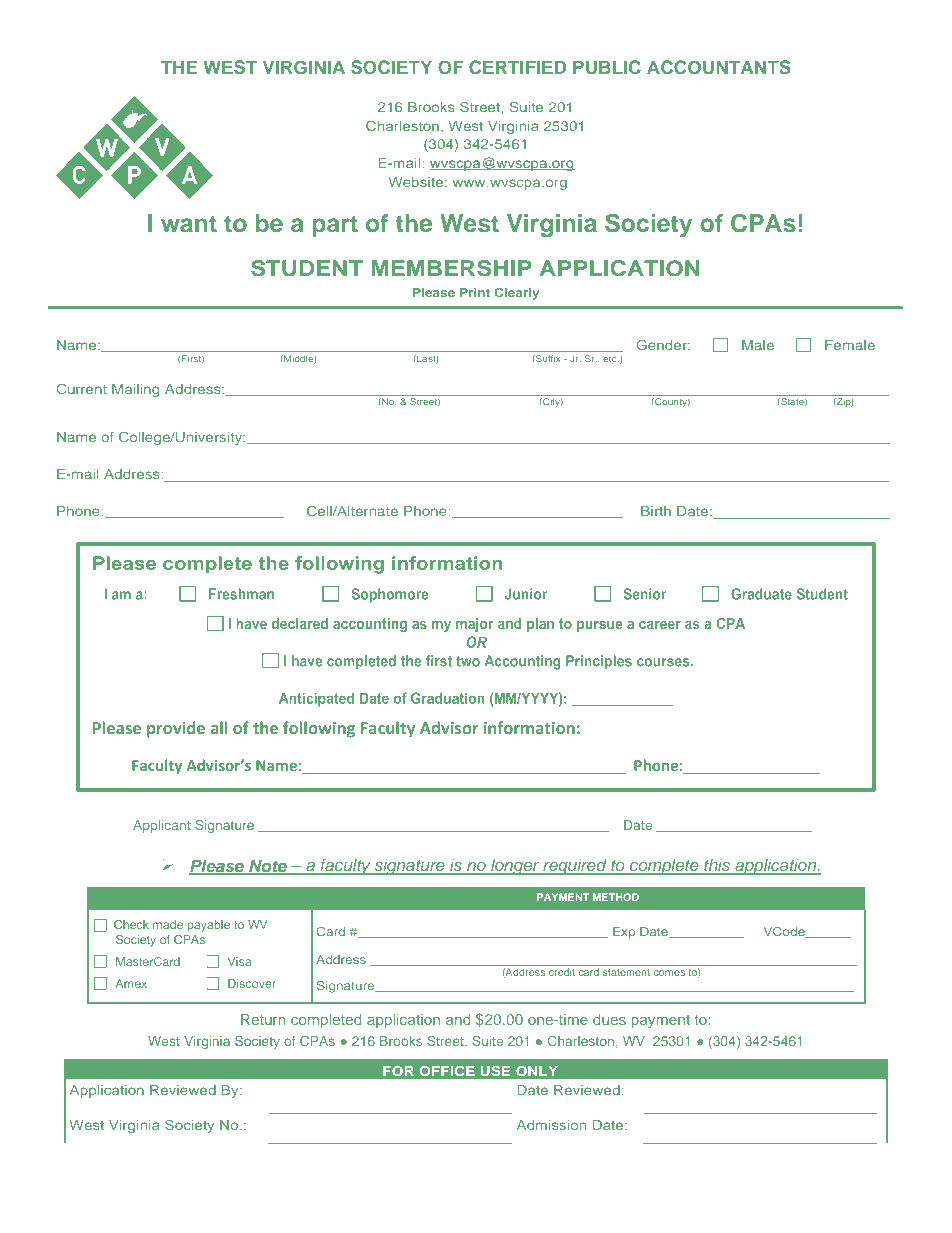  Describe the element at coordinates (607, 67) in the image. I see `PUBLIC` at that location.
